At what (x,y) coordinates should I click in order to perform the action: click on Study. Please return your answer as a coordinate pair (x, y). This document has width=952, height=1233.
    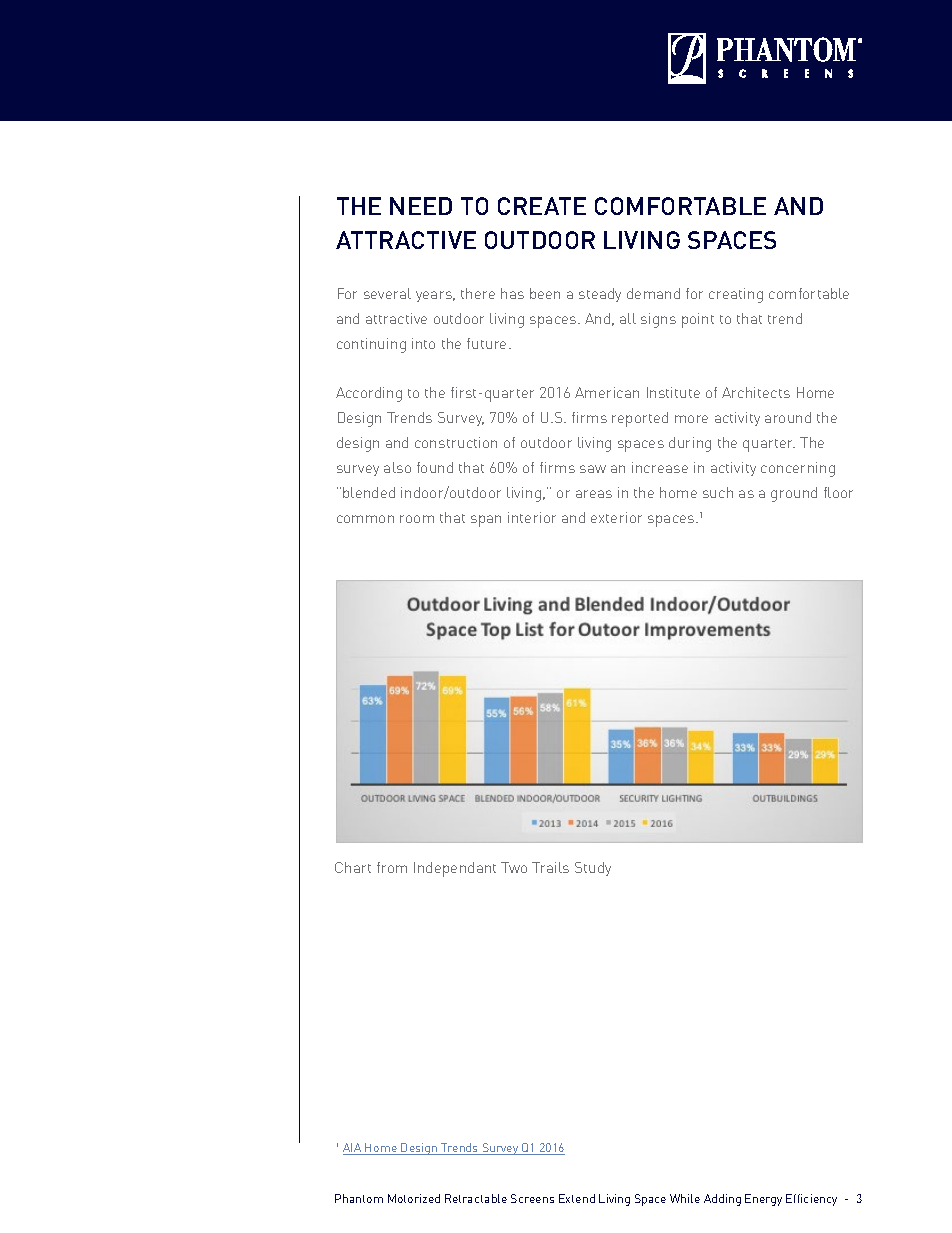
    Looking at the image, I should click on (593, 869).
